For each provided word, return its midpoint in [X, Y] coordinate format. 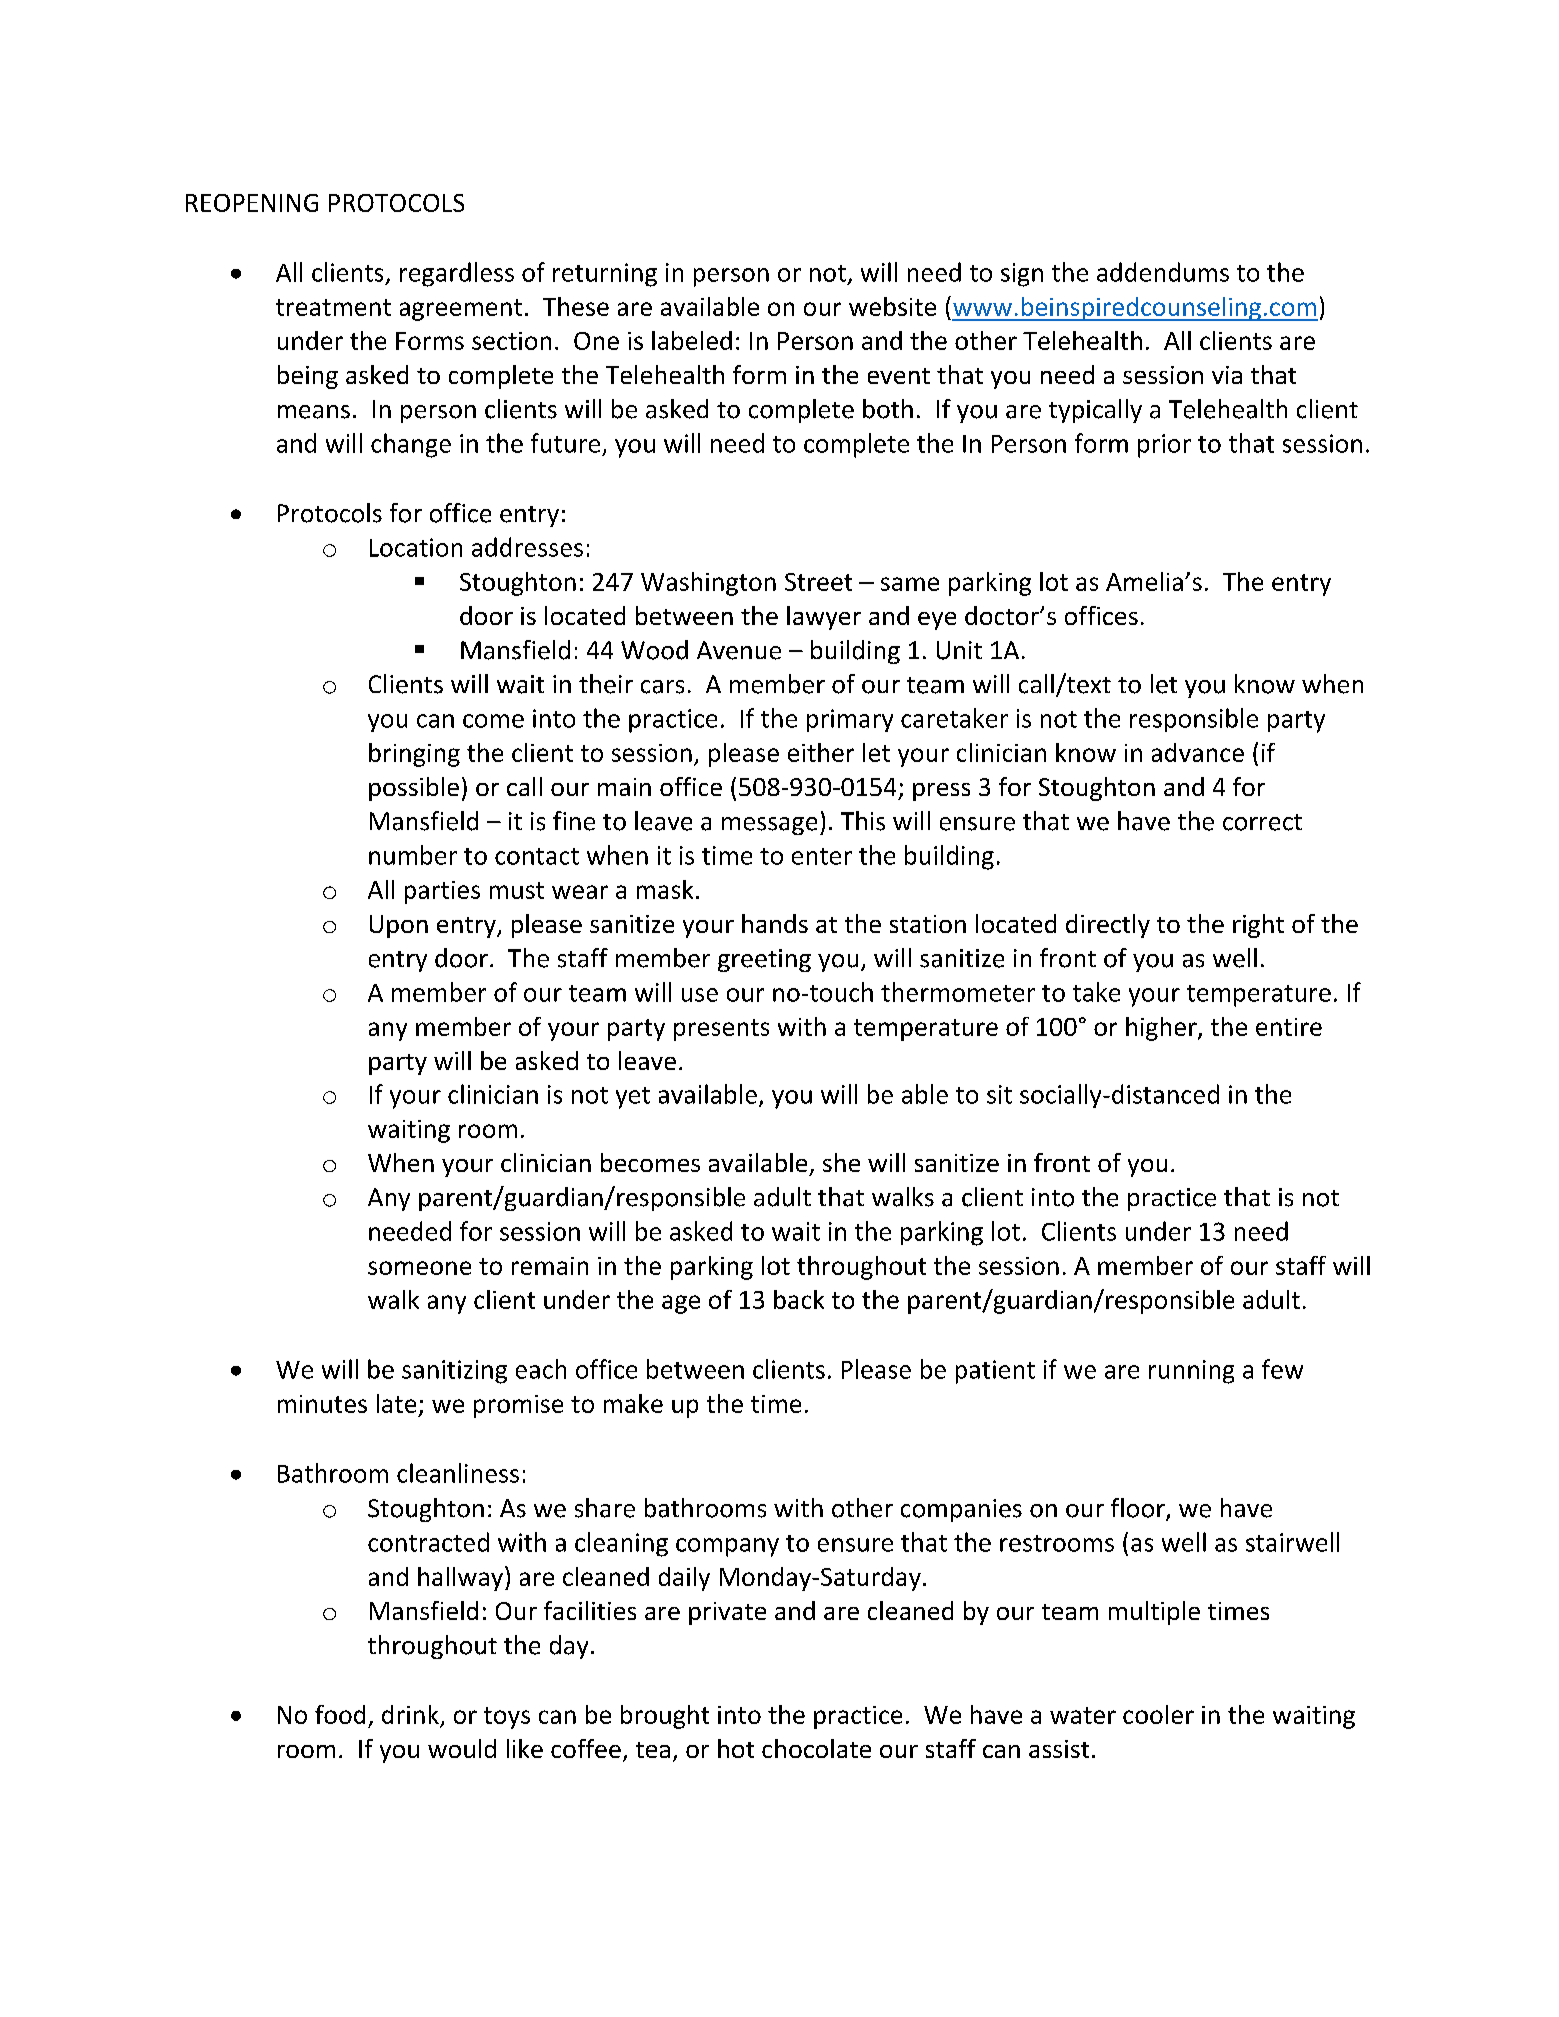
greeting [764, 960]
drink [411, 1716]
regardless [457, 274]
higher [1162, 1029]
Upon [399, 926]
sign [1022, 275]
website [892, 306]
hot [736, 1748]
